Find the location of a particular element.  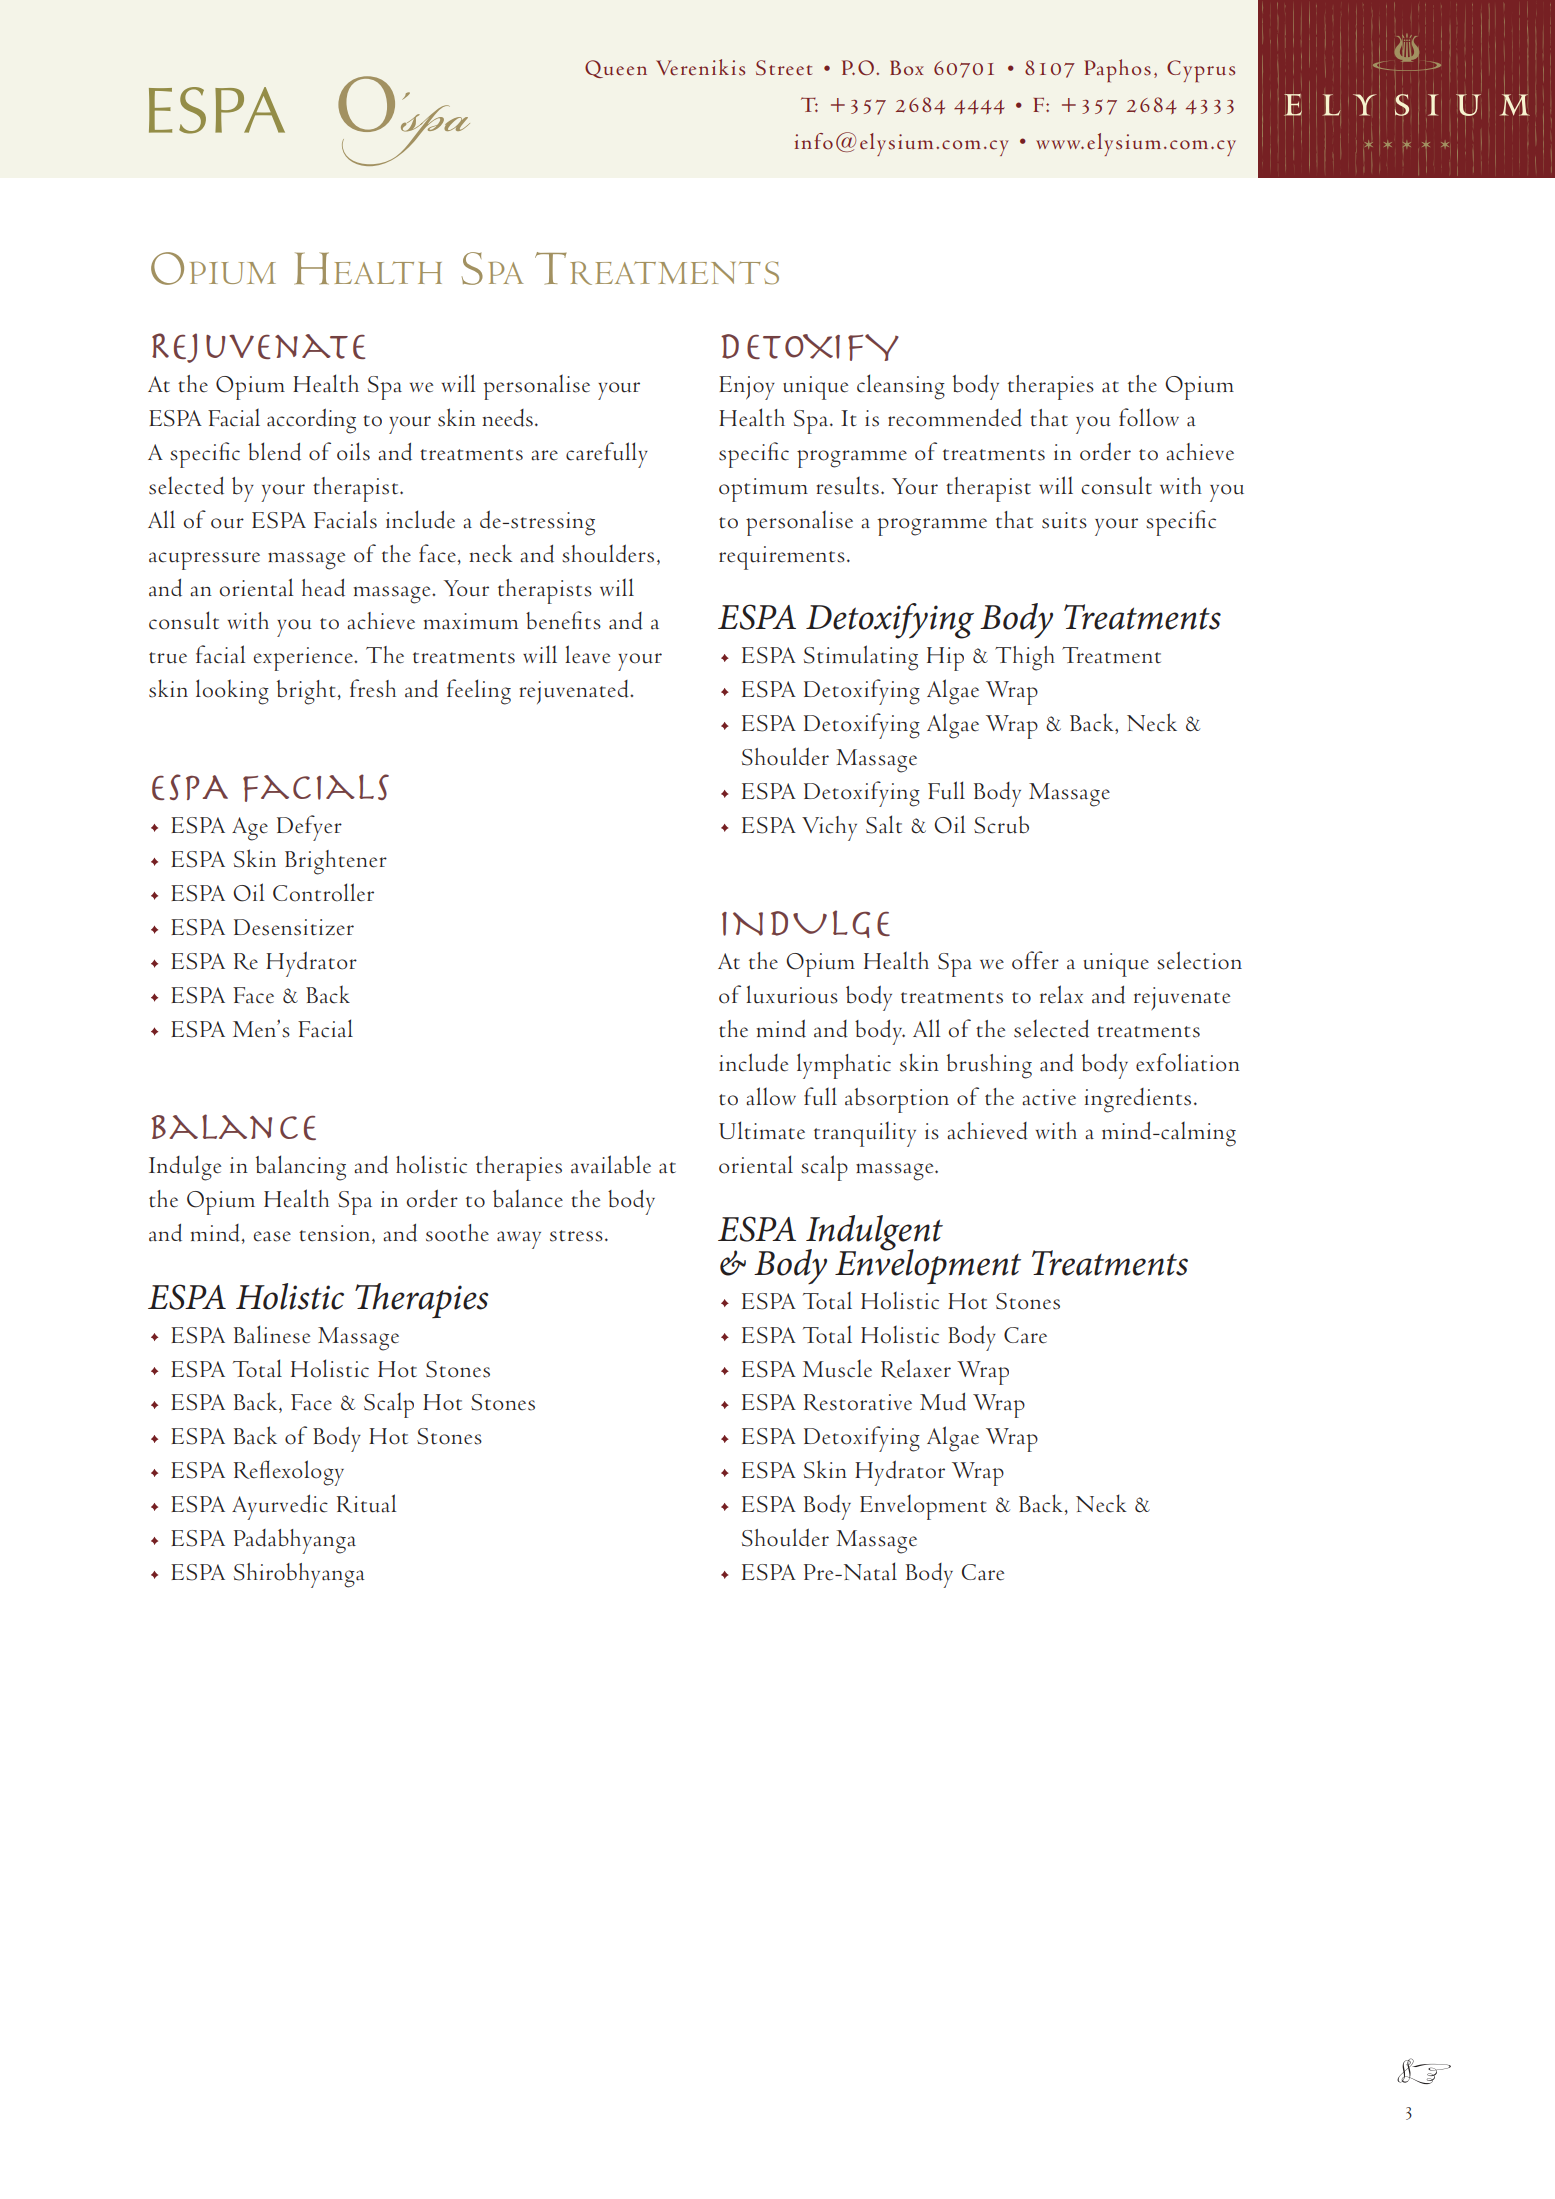

blend is located at coordinates (274, 451).
